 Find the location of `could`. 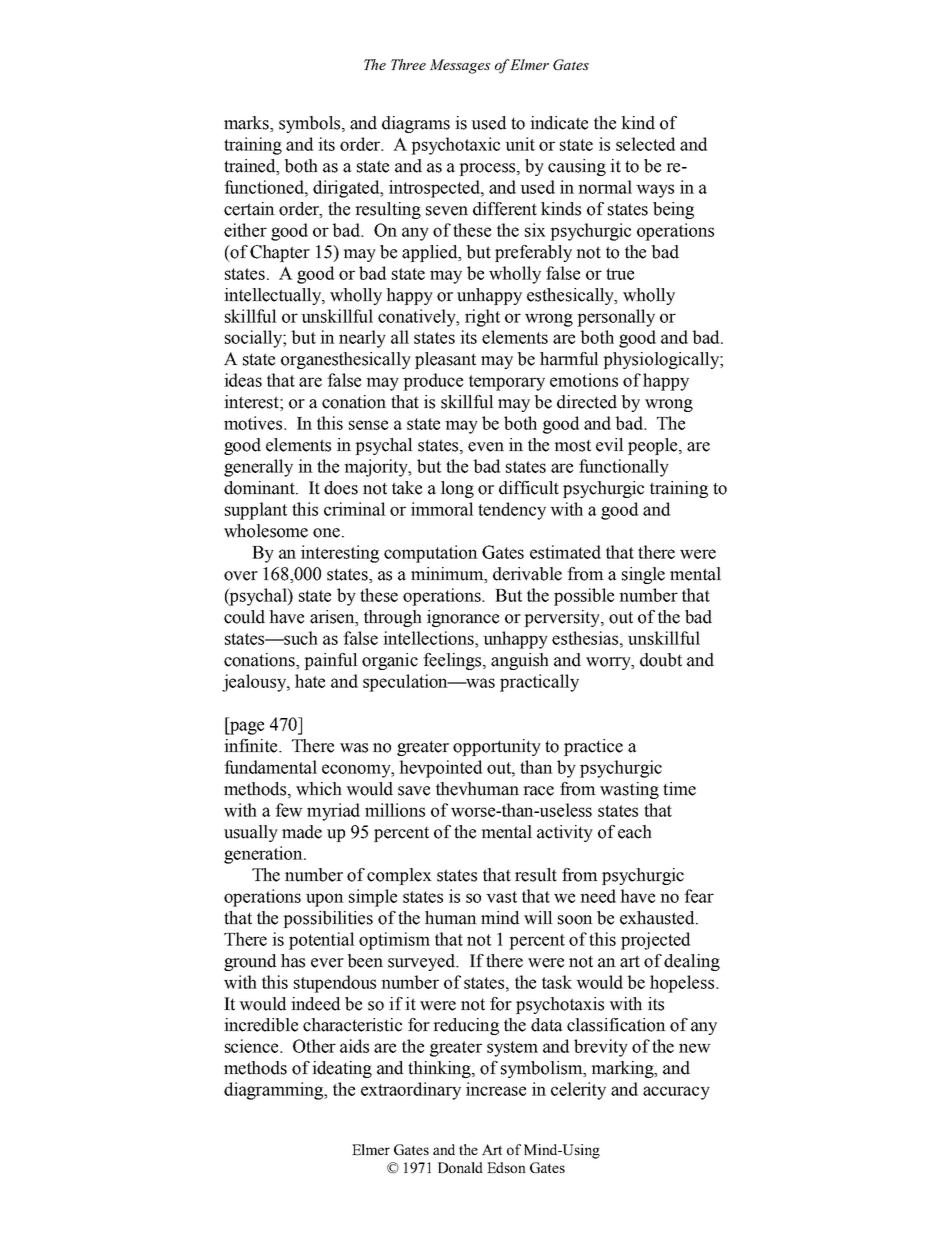

could is located at coordinates (244, 617).
